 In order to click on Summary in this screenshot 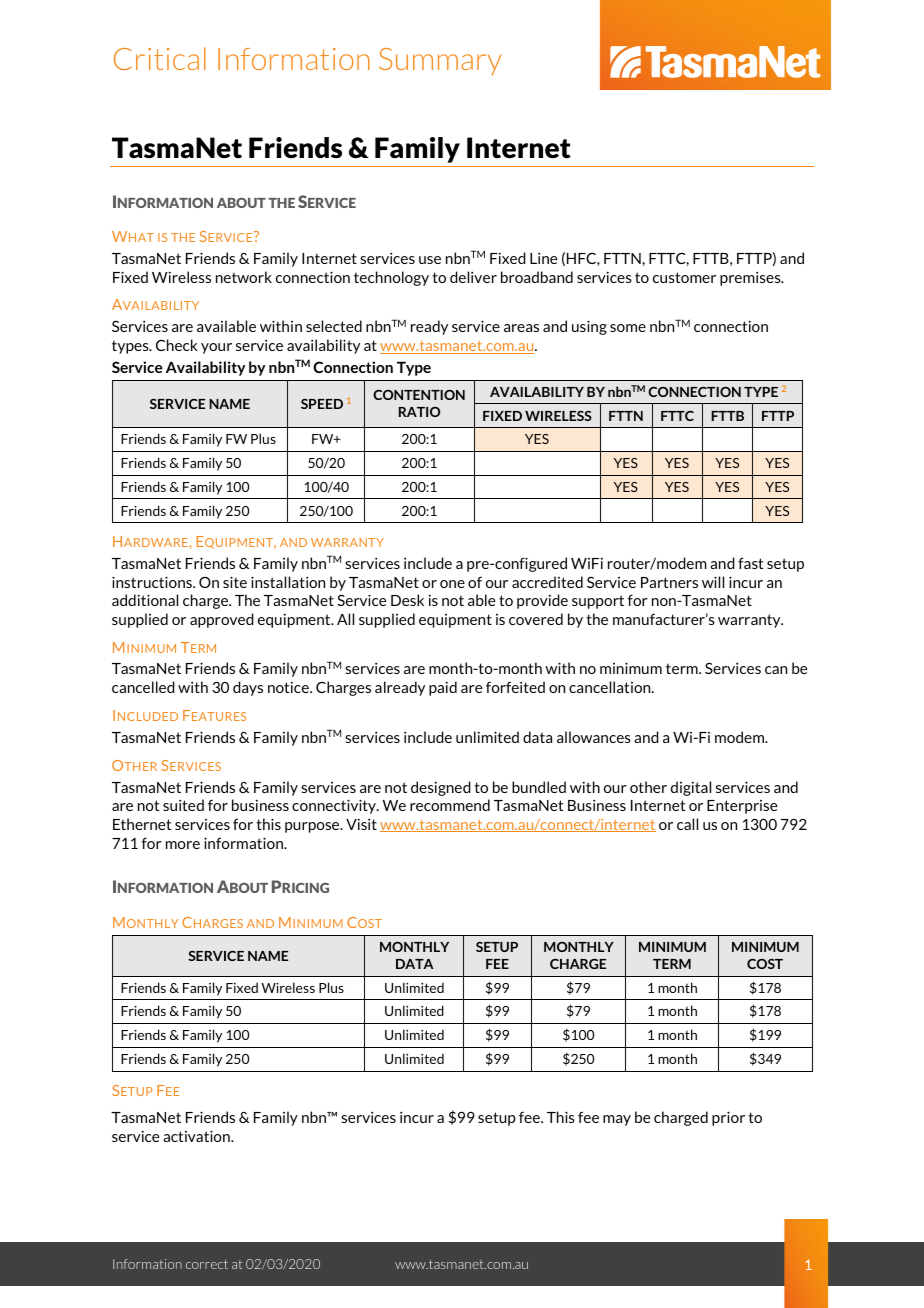, I will do `click(440, 61)`.
